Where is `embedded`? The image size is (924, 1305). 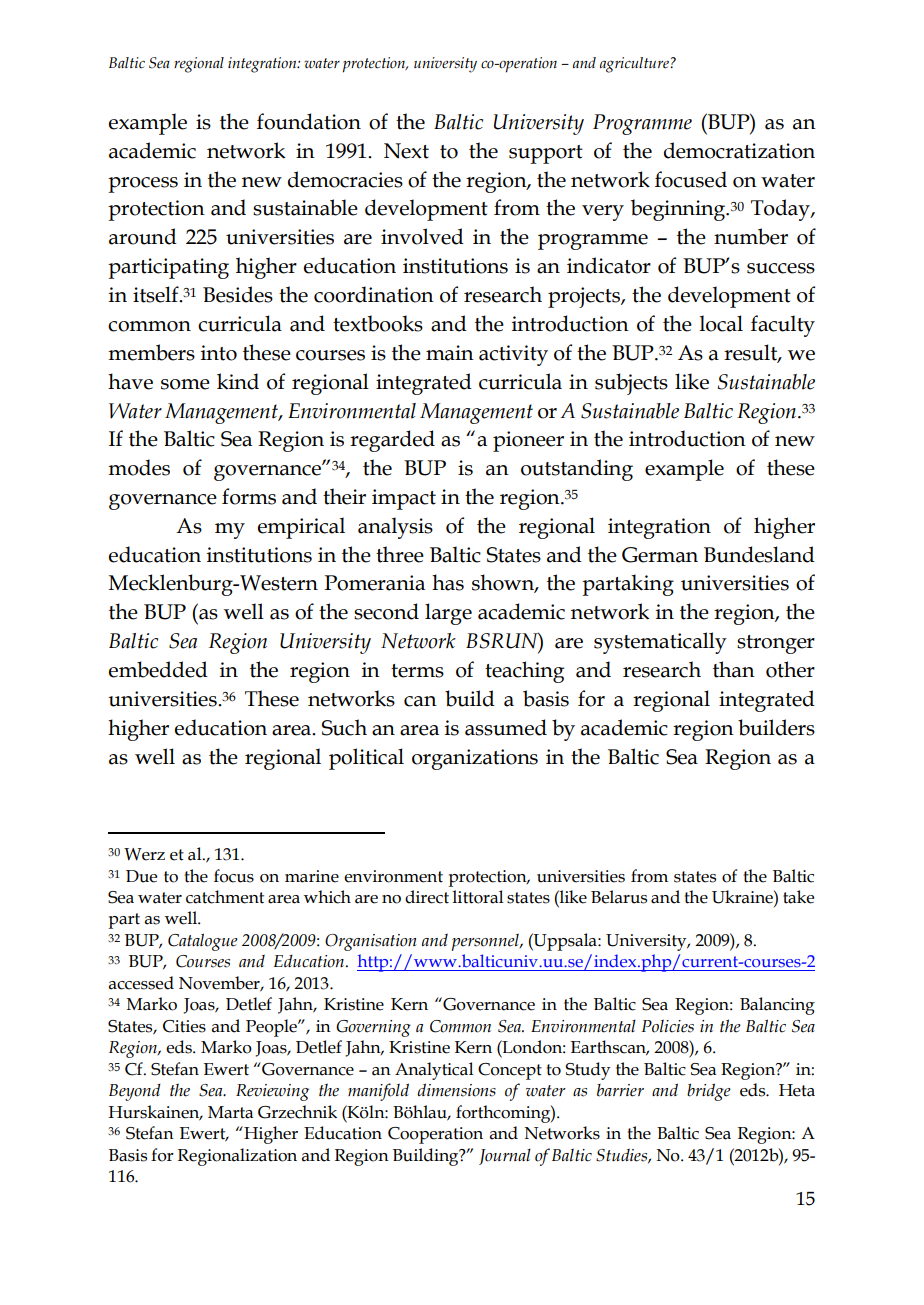
embedded is located at coordinates (158, 669).
